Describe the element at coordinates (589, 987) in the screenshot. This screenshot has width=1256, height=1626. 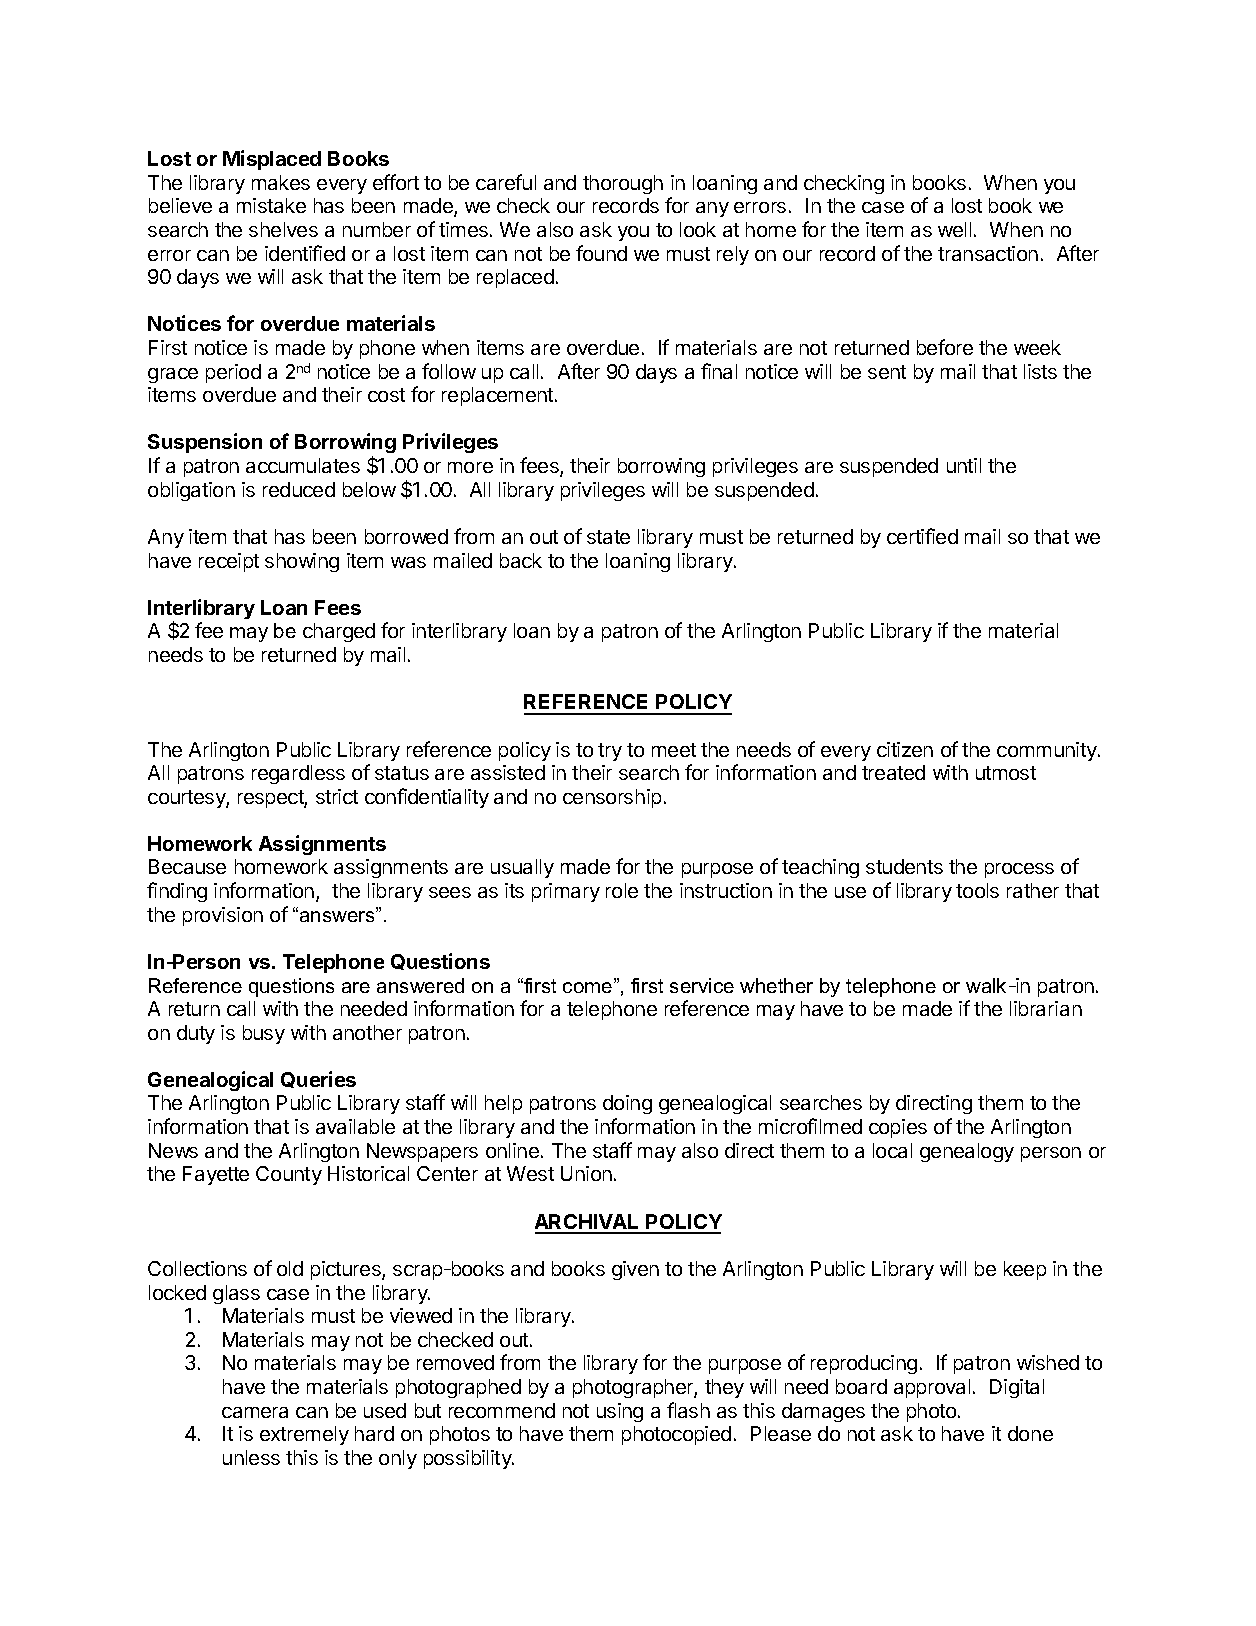
I see `come` at that location.
